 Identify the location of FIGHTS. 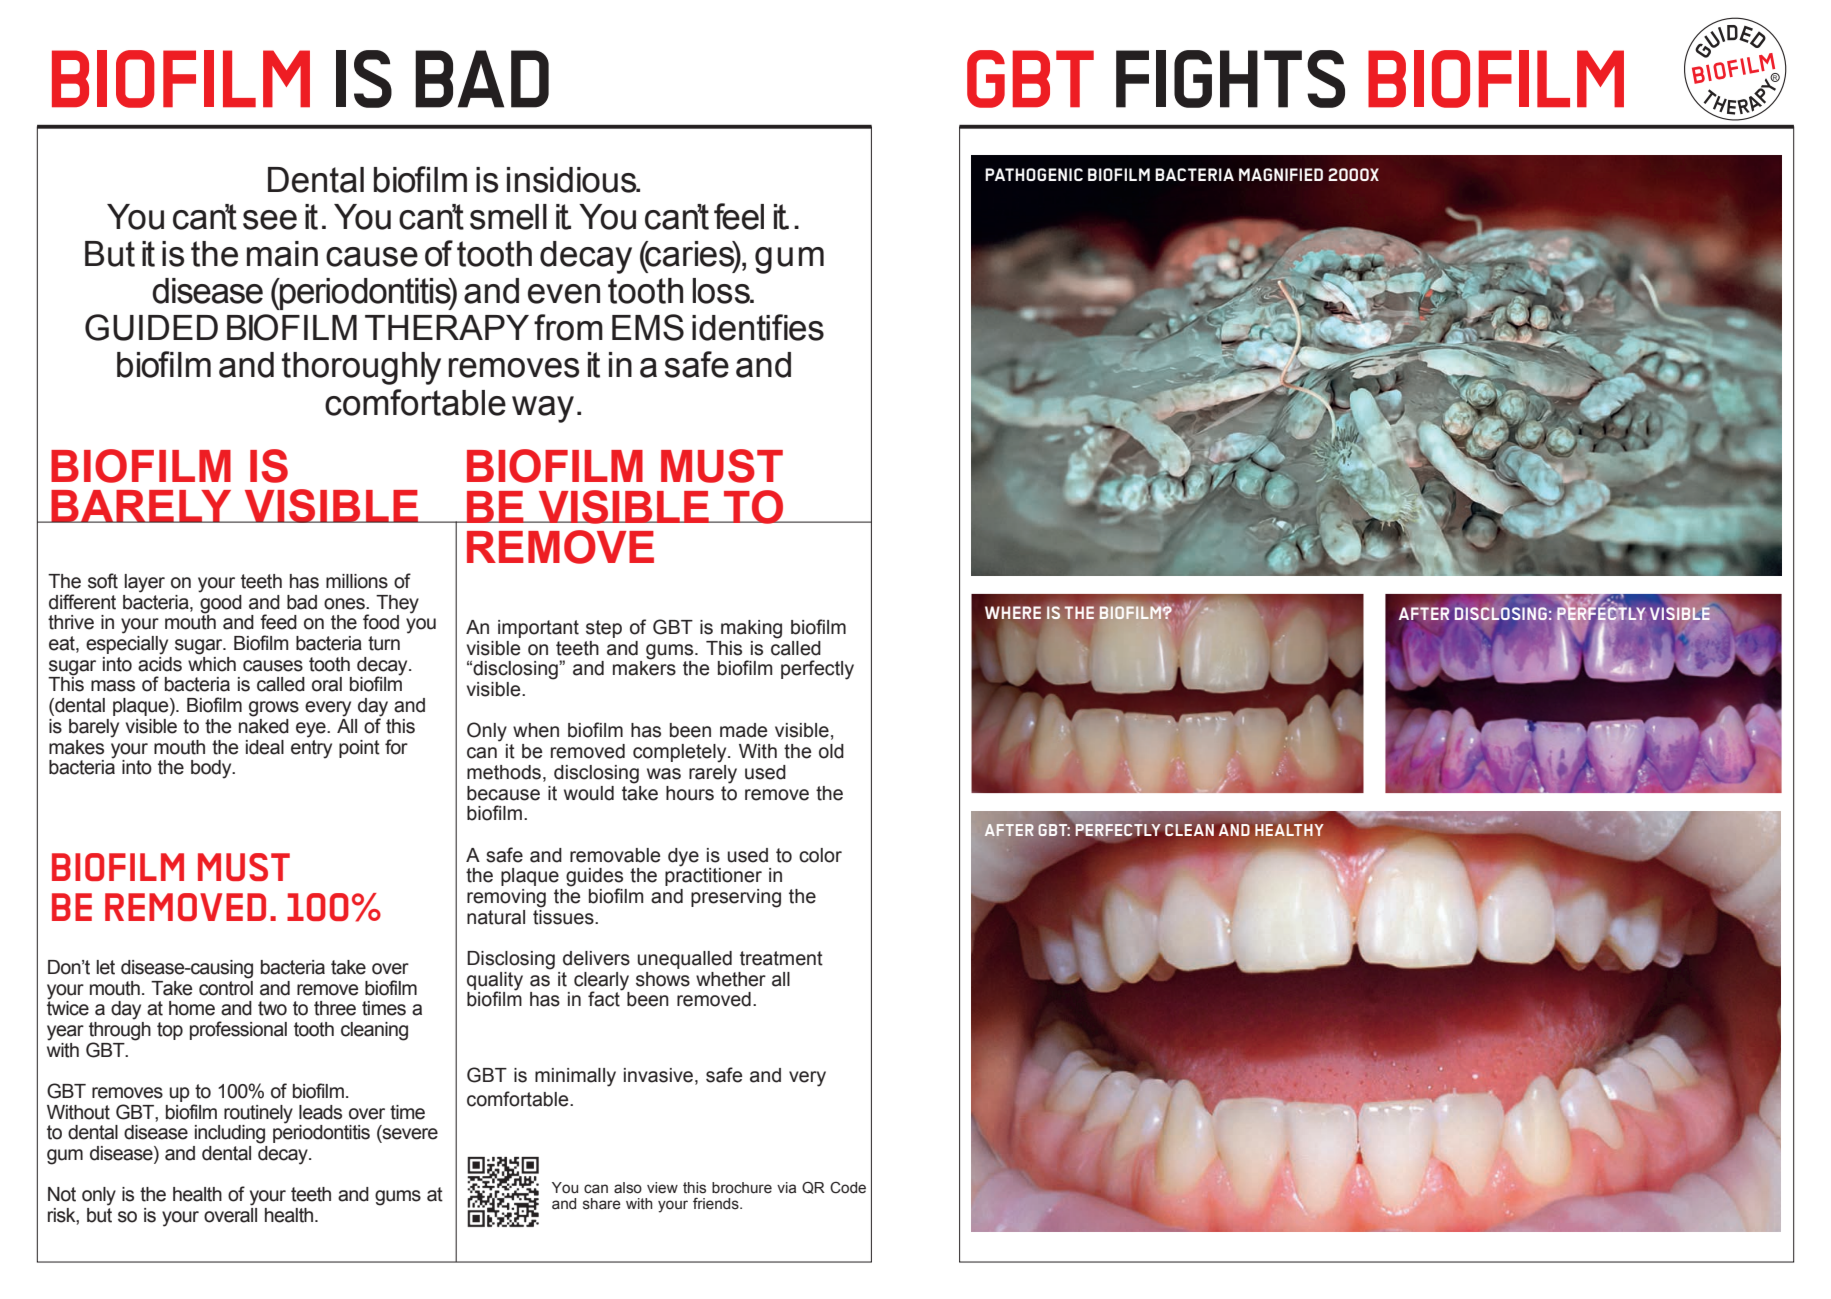
(1230, 79).
